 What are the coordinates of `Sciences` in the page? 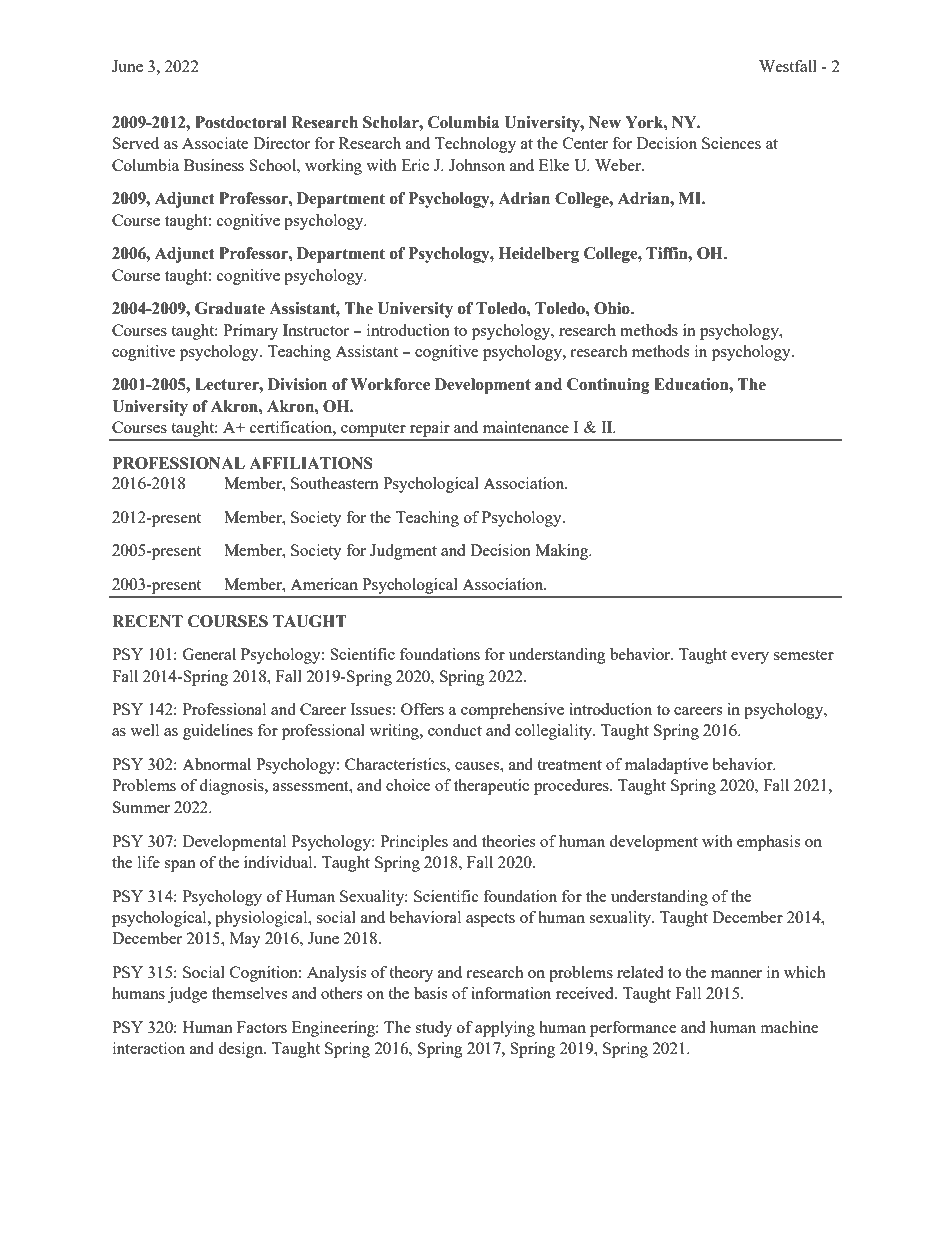 It's located at (731, 143).
